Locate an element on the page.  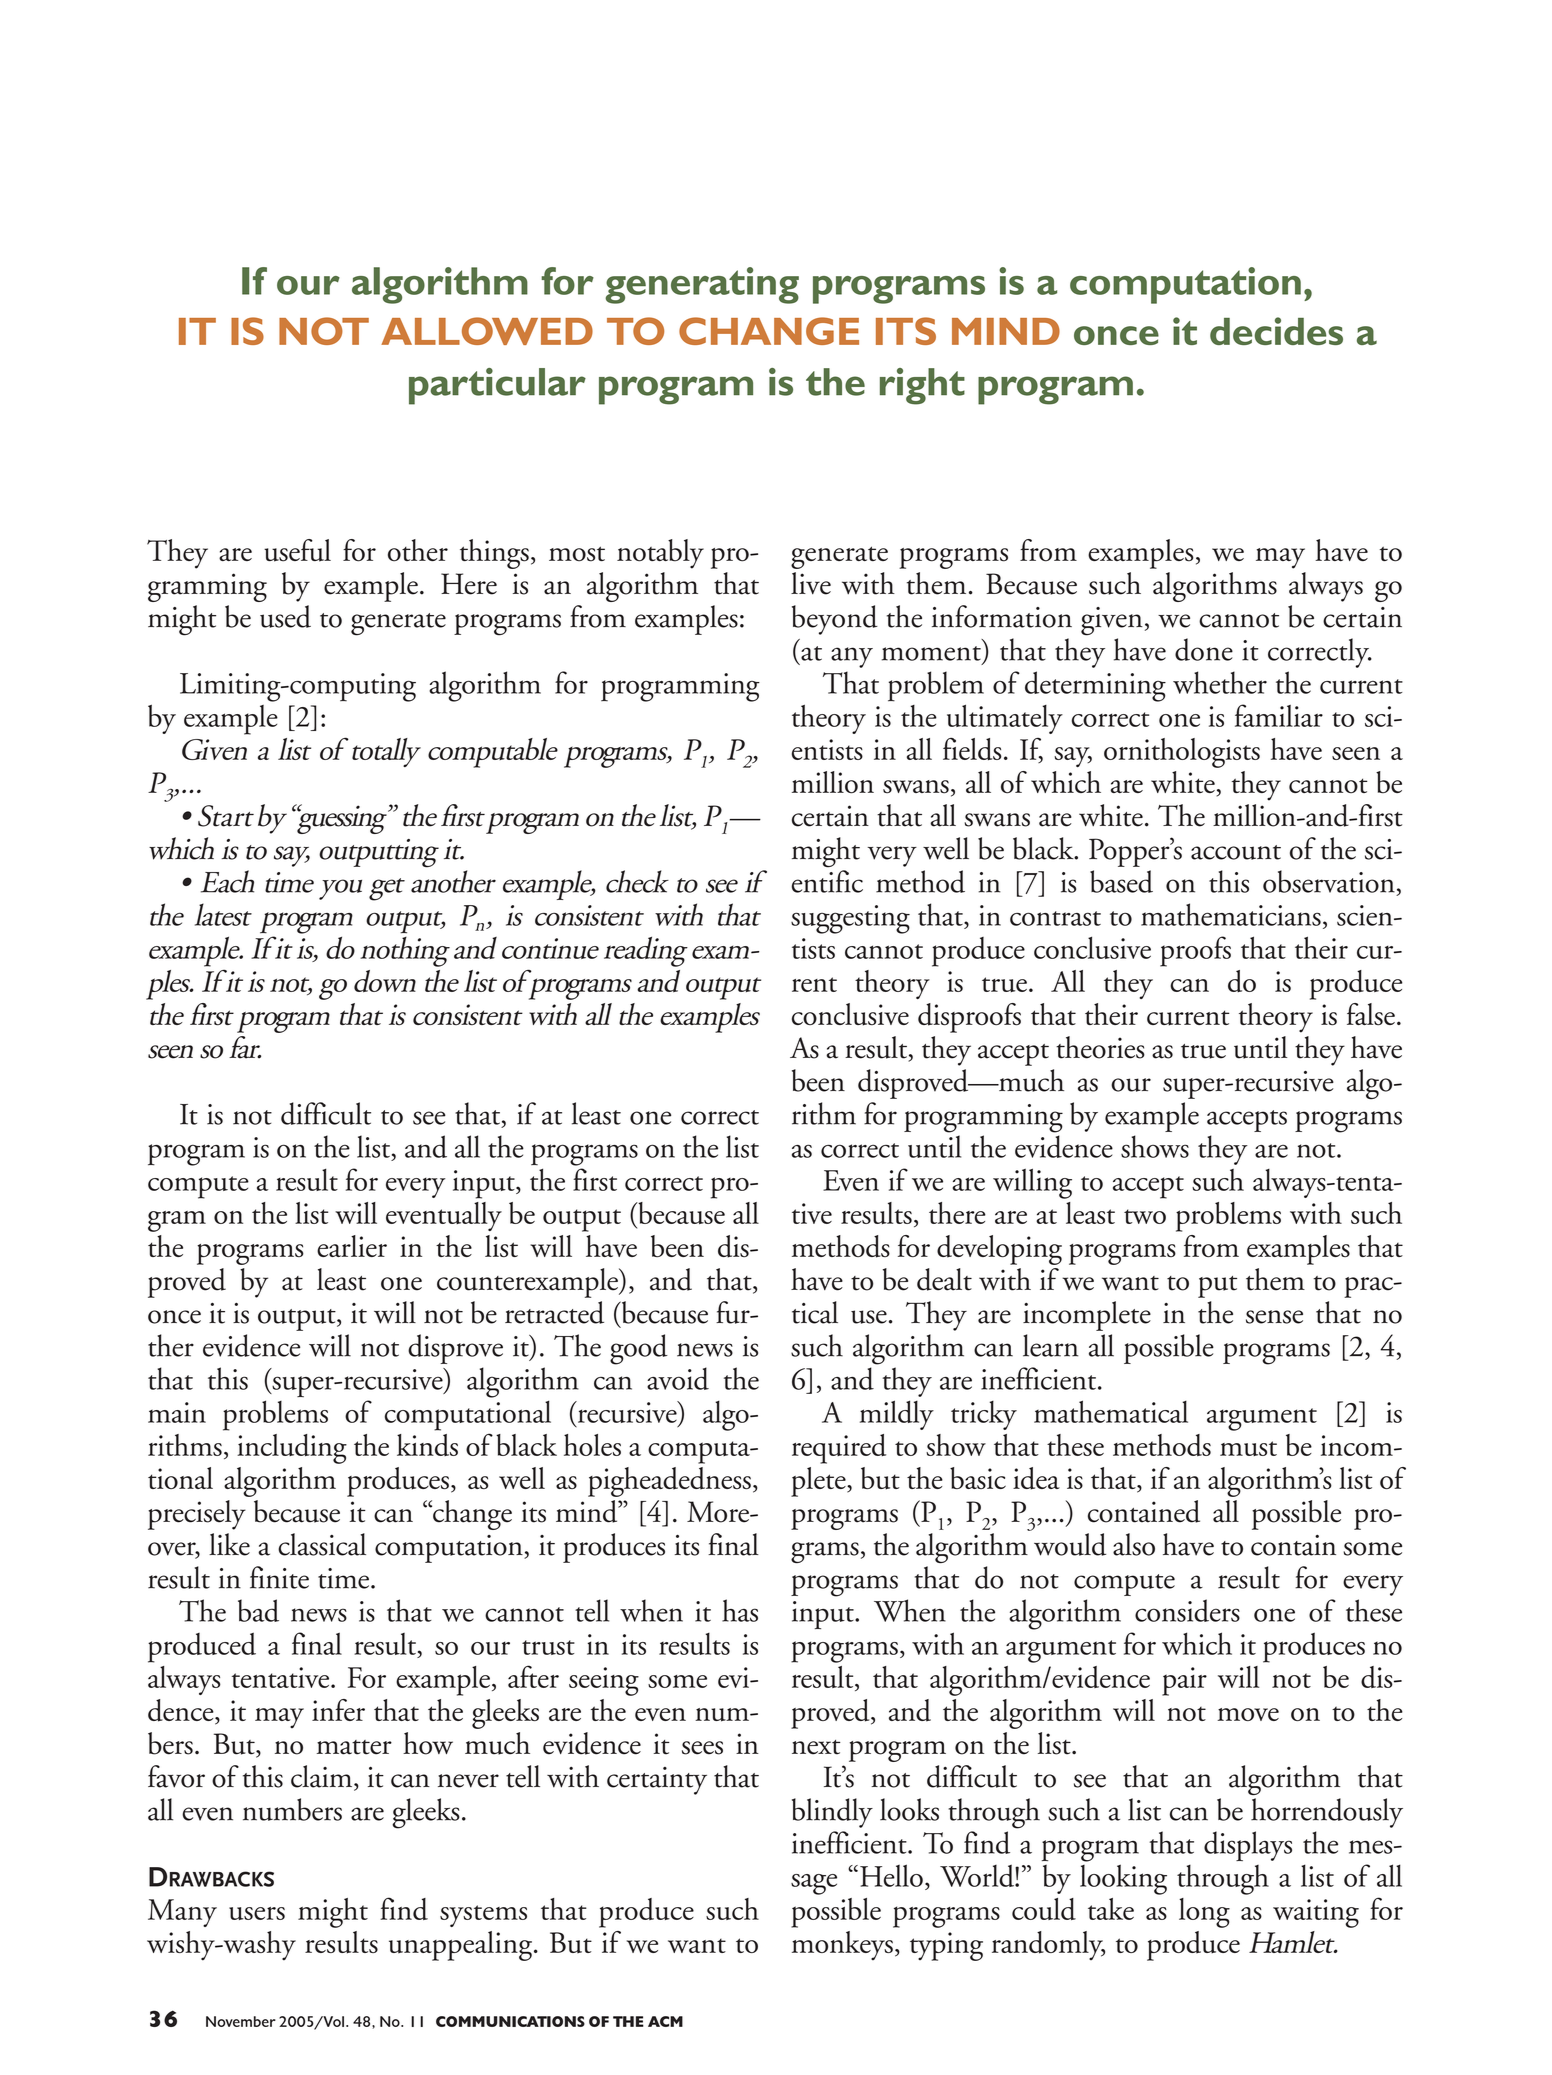
users is located at coordinates (257, 1913).
